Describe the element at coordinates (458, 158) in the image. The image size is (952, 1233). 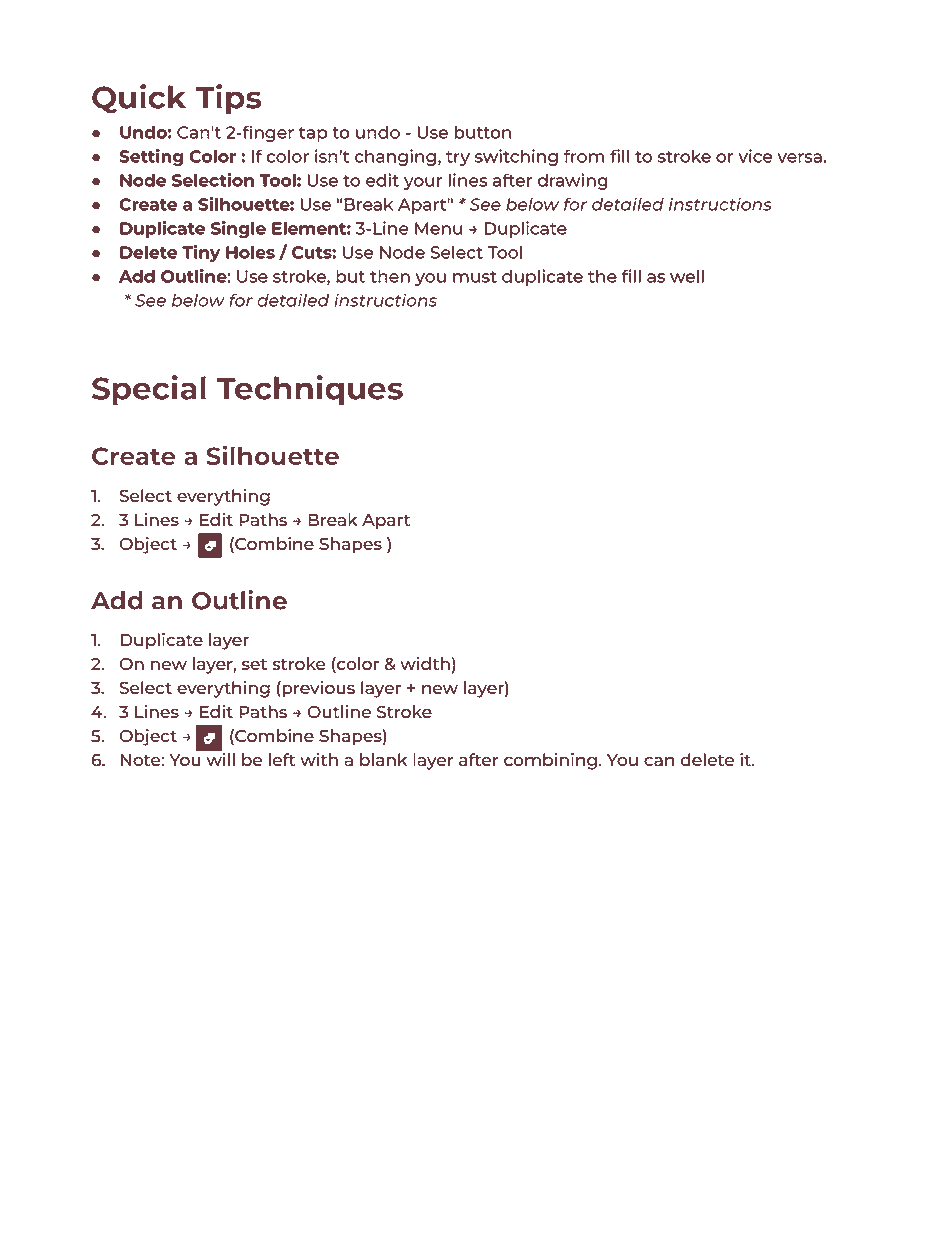
I see `try` at that location.
